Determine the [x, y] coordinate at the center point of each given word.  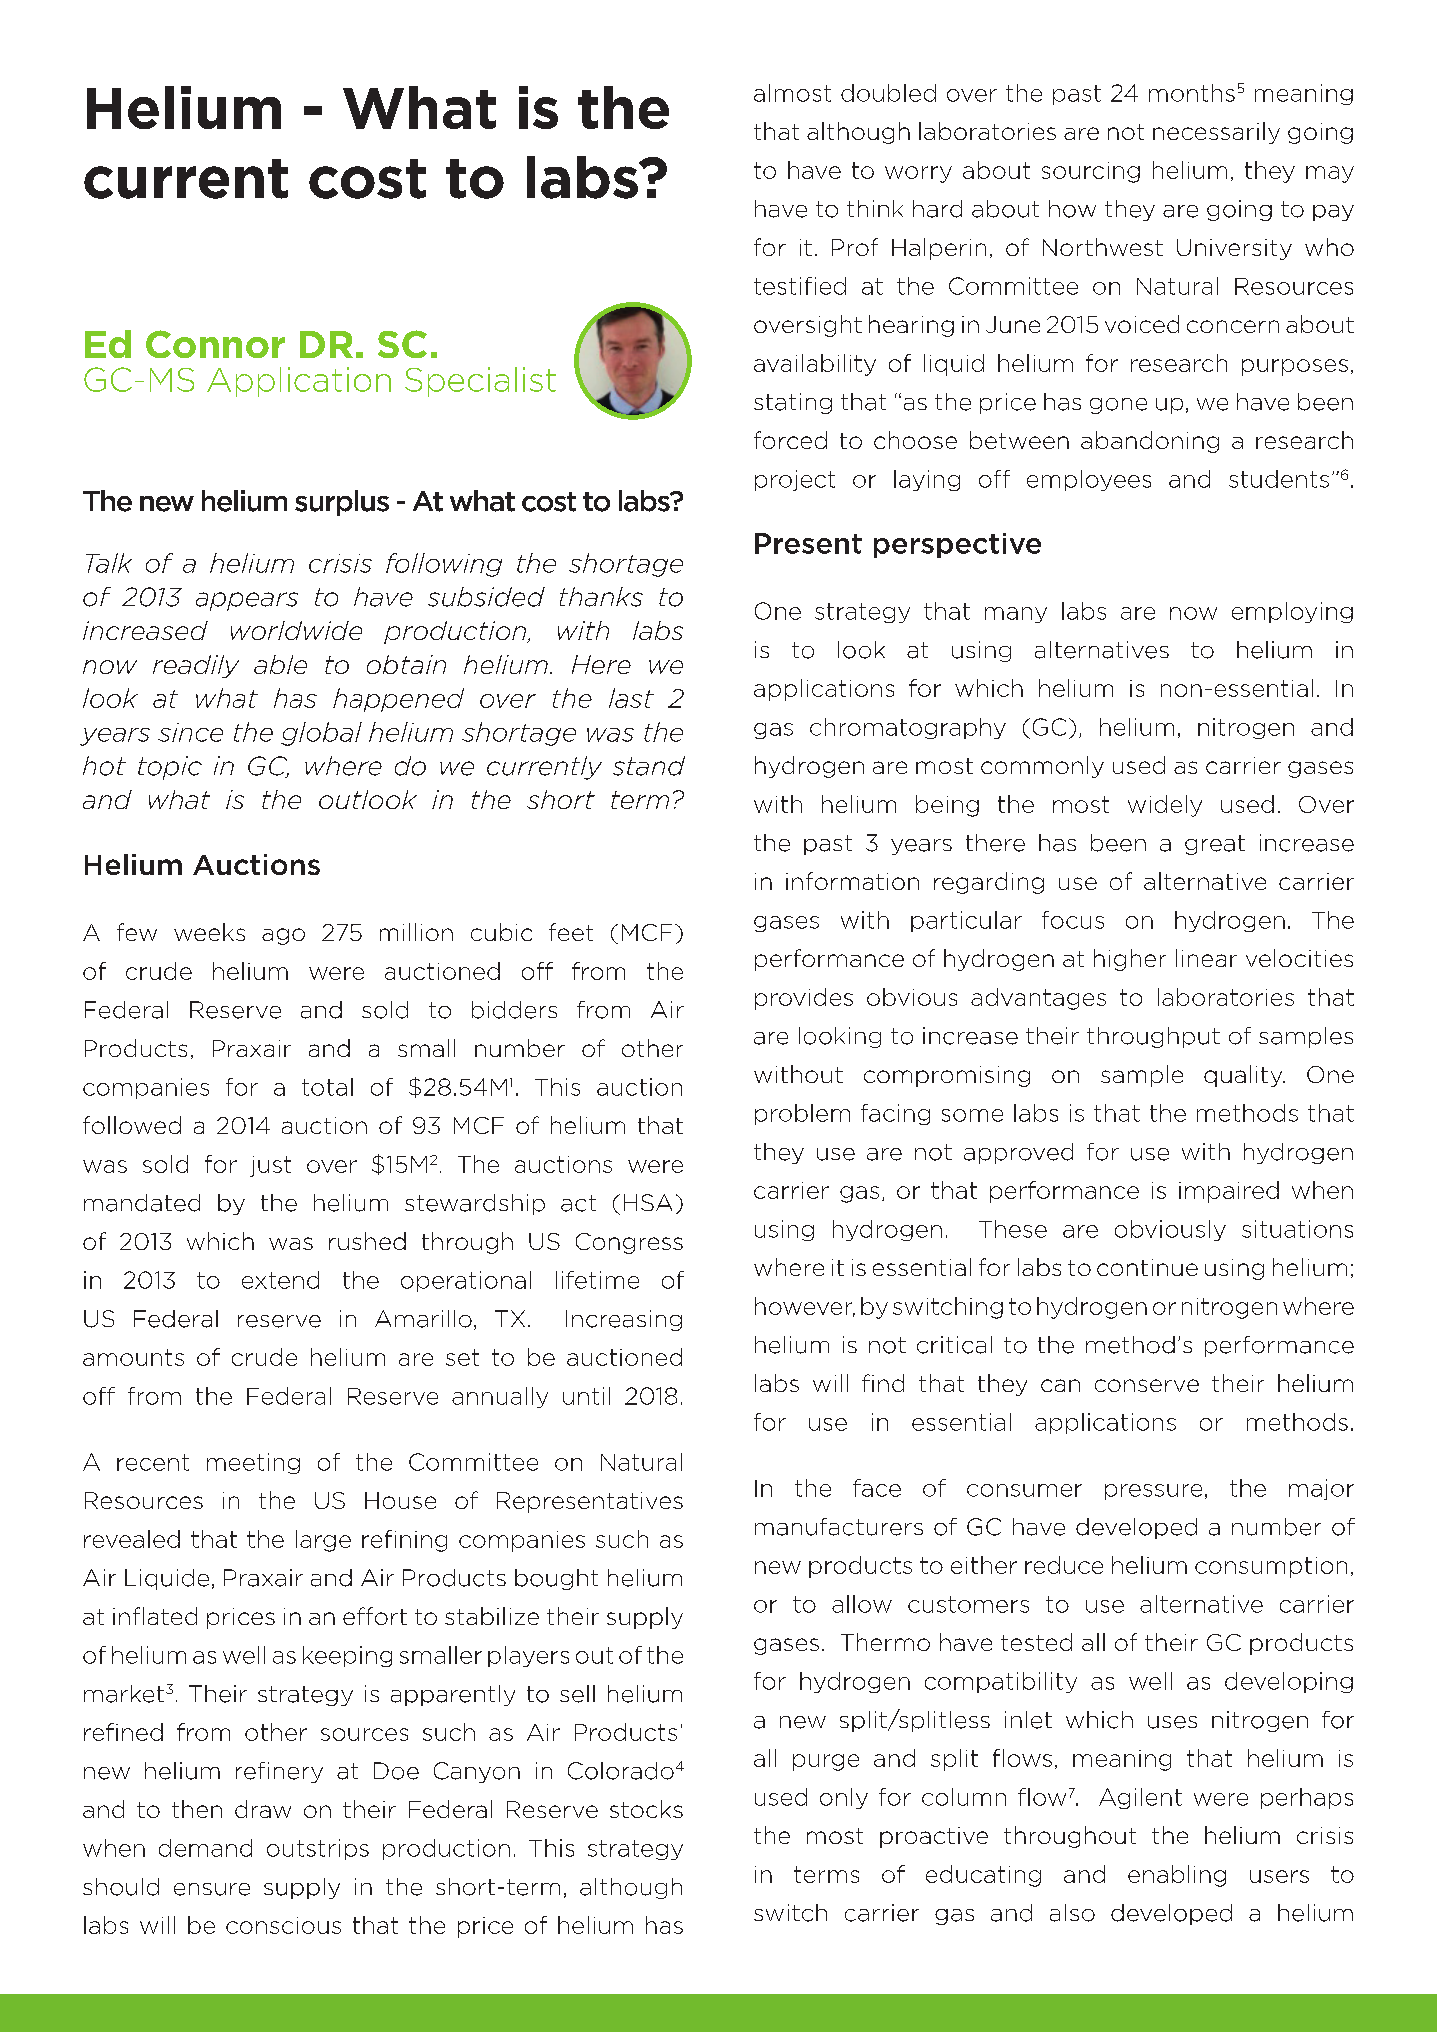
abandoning [1150, 442]
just [270, 1166]
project [795, 480]
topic [170, 768]
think [875, 208]
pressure [1153, 1492]
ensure [212, 1889]
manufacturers [839, 1527]
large [323, 1541]
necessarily [1216, 133]
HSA [648, 1202]
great [1215, 845]
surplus [342, 503]
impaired [1229, 1192]
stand [649, 766]
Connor [215, 344]
